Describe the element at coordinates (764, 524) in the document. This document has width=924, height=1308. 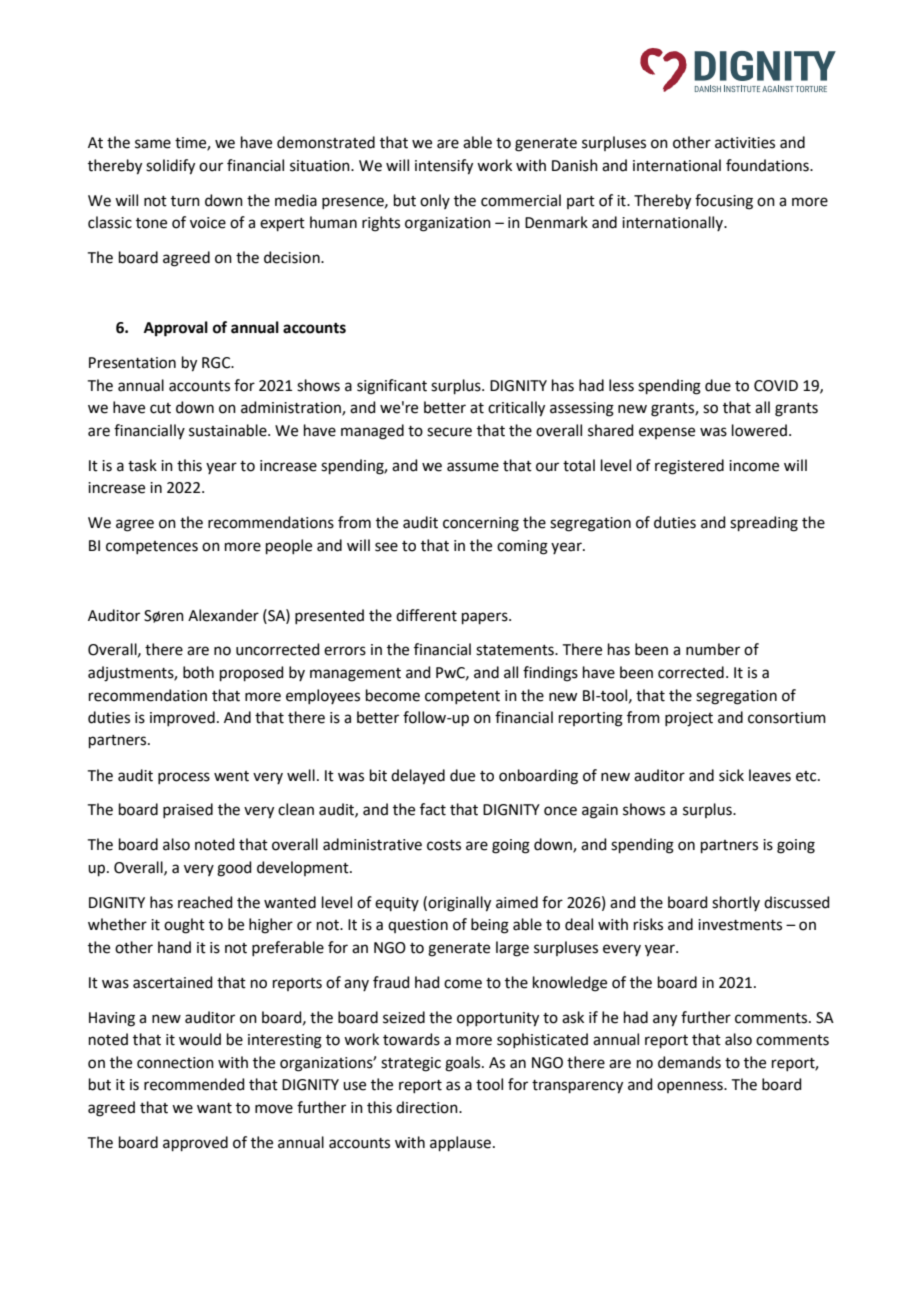
I see `spreading` at that location.
